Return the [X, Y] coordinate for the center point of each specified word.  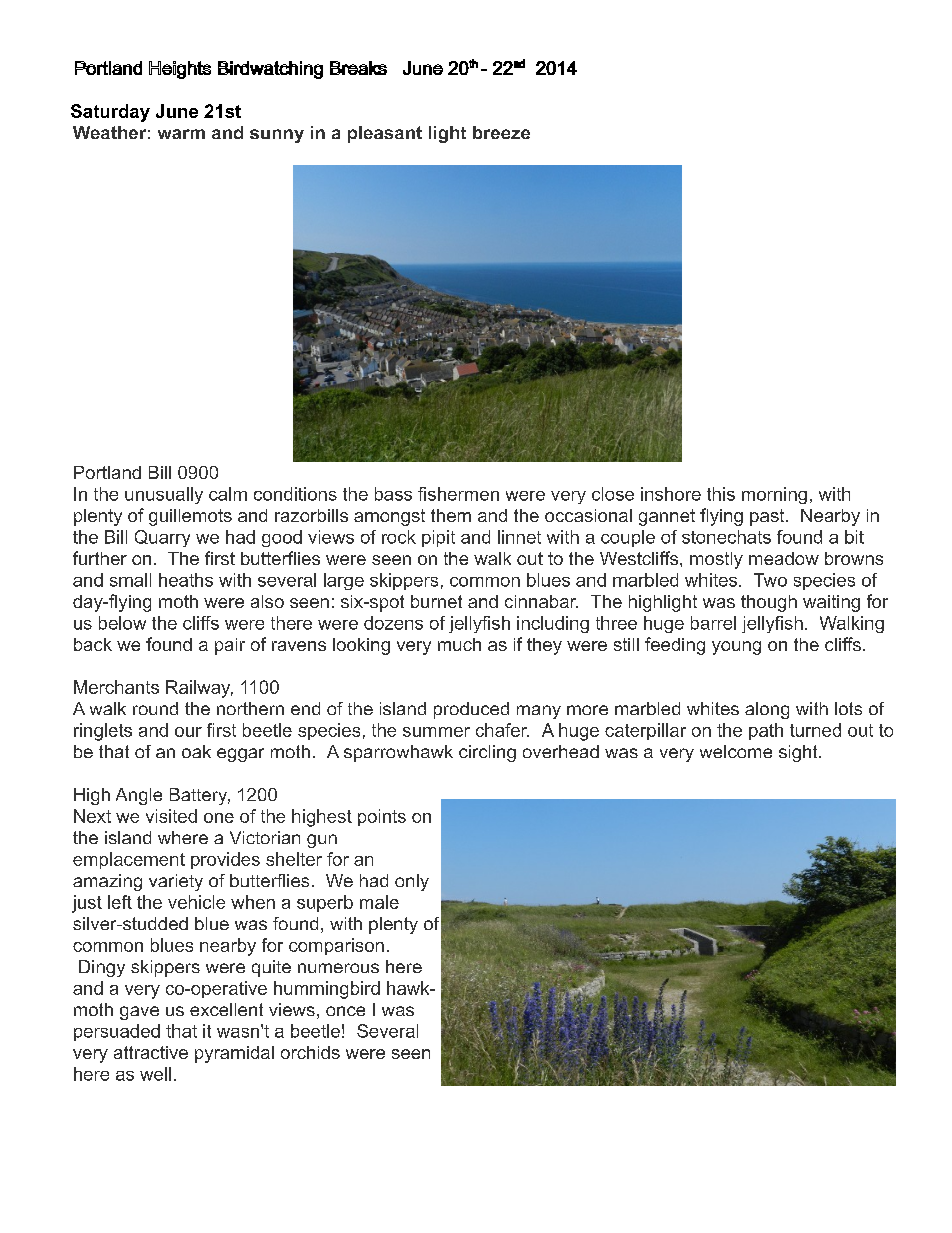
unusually [164, 495]
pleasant [385, 134]
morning [774, 495]
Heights [180, 70]
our [188, 732]
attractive [151, 1052]
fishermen [458, 494]
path [766, 731]
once [345, 1011]
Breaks [358, 68]
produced [471, 710]
